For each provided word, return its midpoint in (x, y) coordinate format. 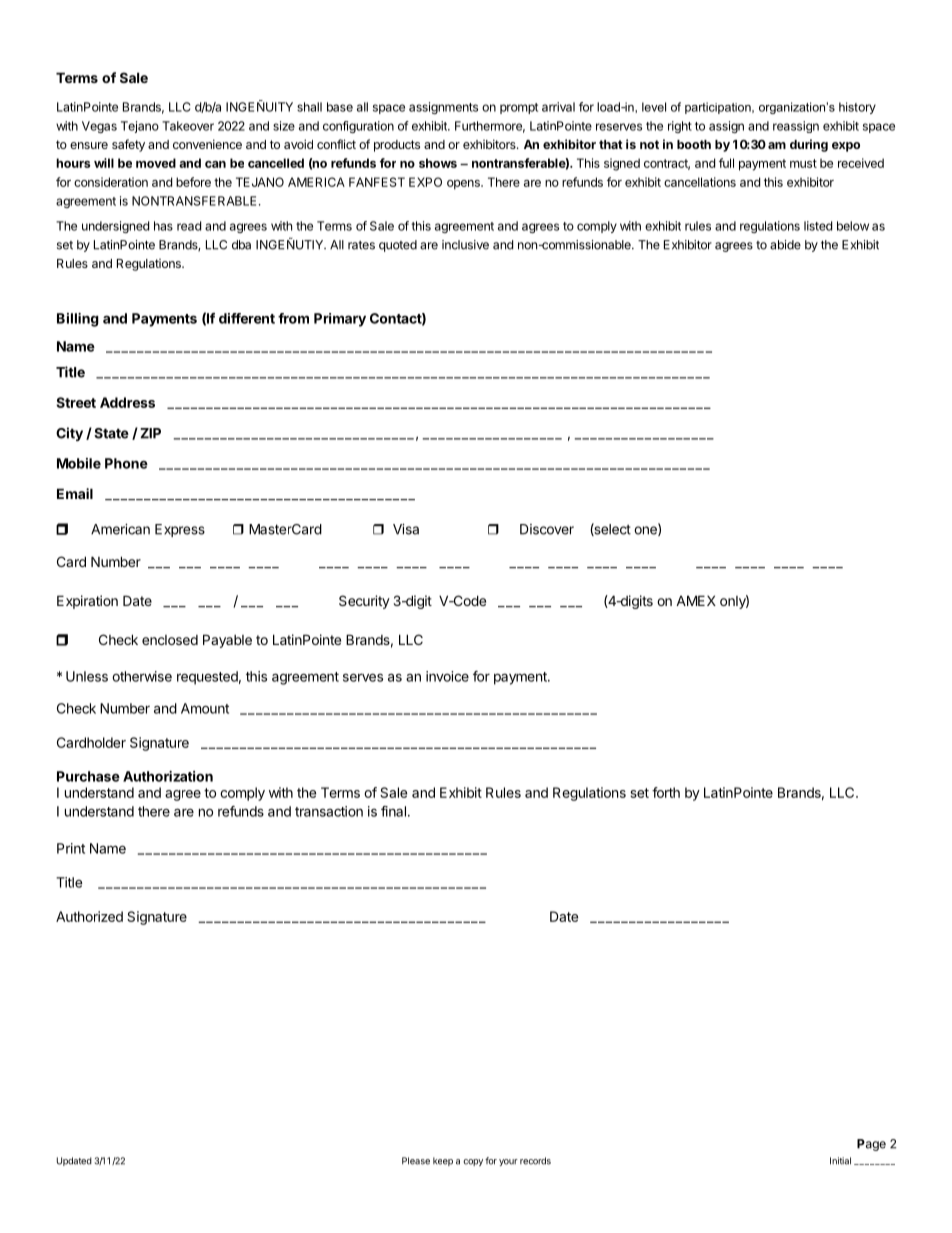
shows (438, 163)
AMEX (696, 600)
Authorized (89, 916)
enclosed (170, 640)
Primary (340, 320)
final (393, 811)
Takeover (188, 126)
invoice (447, 676)
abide (785, 245)
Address (127, 402)
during (809, 145)
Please (416, 1161)
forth (666, 792)
